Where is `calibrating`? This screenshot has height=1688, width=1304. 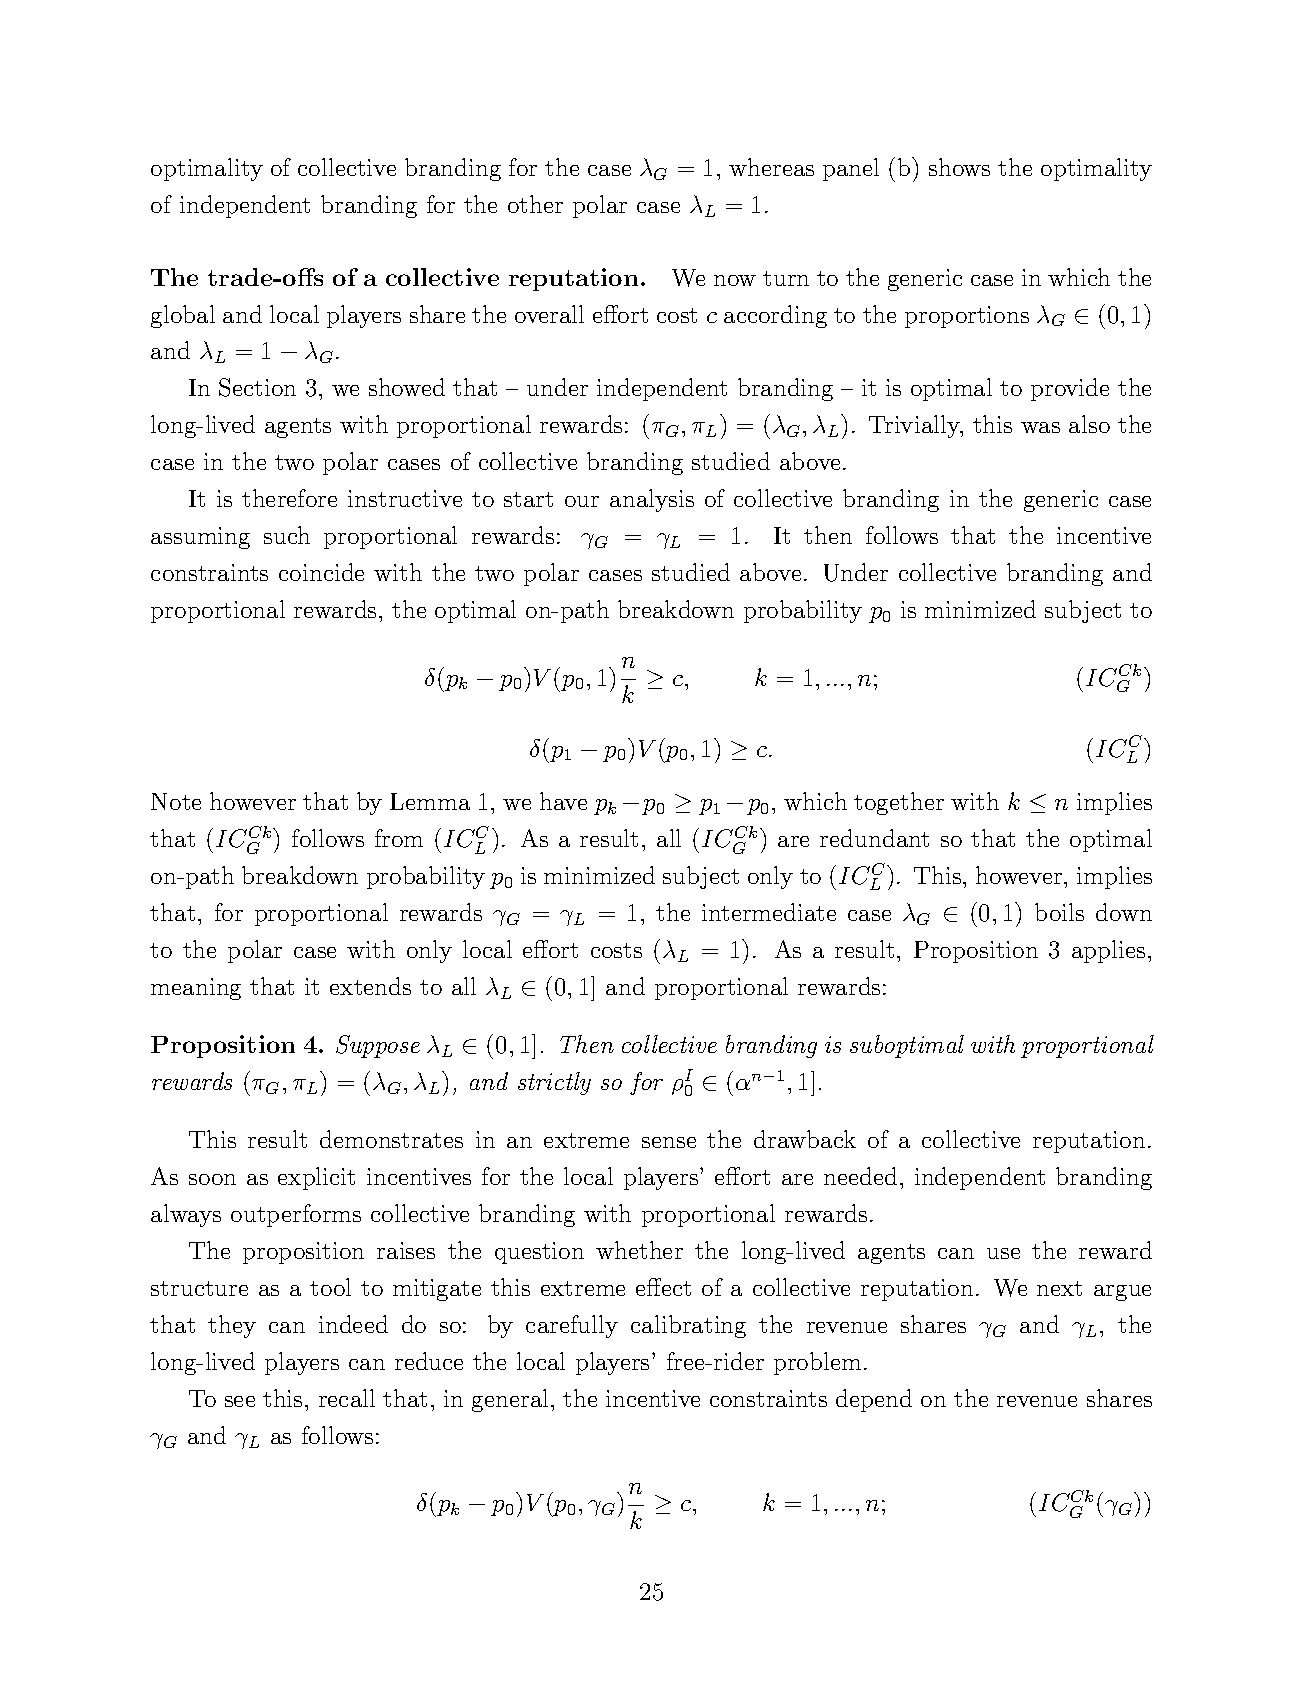 calibrating is located at coordinates (688, 1326).
